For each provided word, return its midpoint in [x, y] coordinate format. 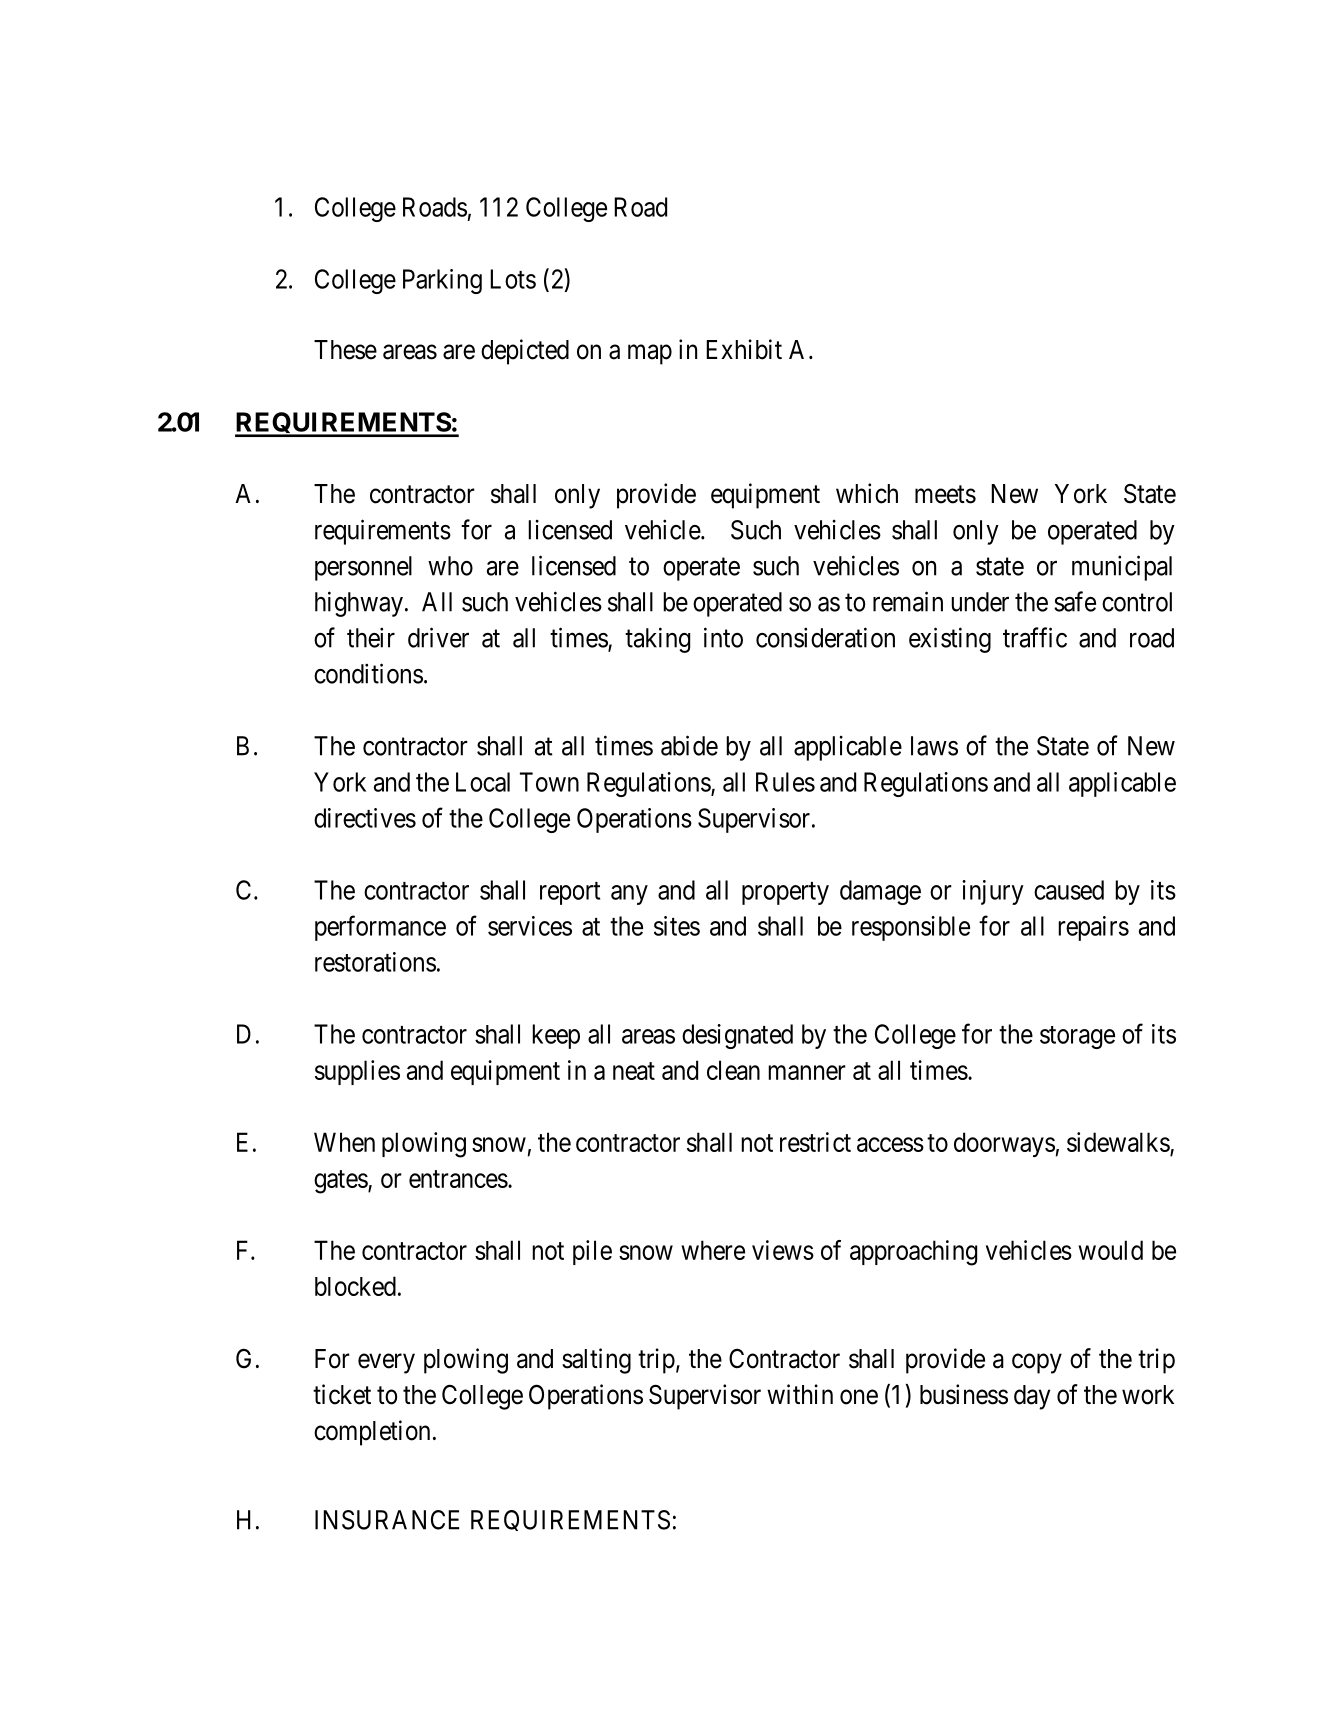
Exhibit [744, 349]
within [800, 1394]
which [867, 493]
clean [733, 1070]
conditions [368, 673]
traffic [1035, 637]
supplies [357, 1072]
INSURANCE [387, 1520]
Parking [442, 281]
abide [689, 745]
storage [1077, 1037]
